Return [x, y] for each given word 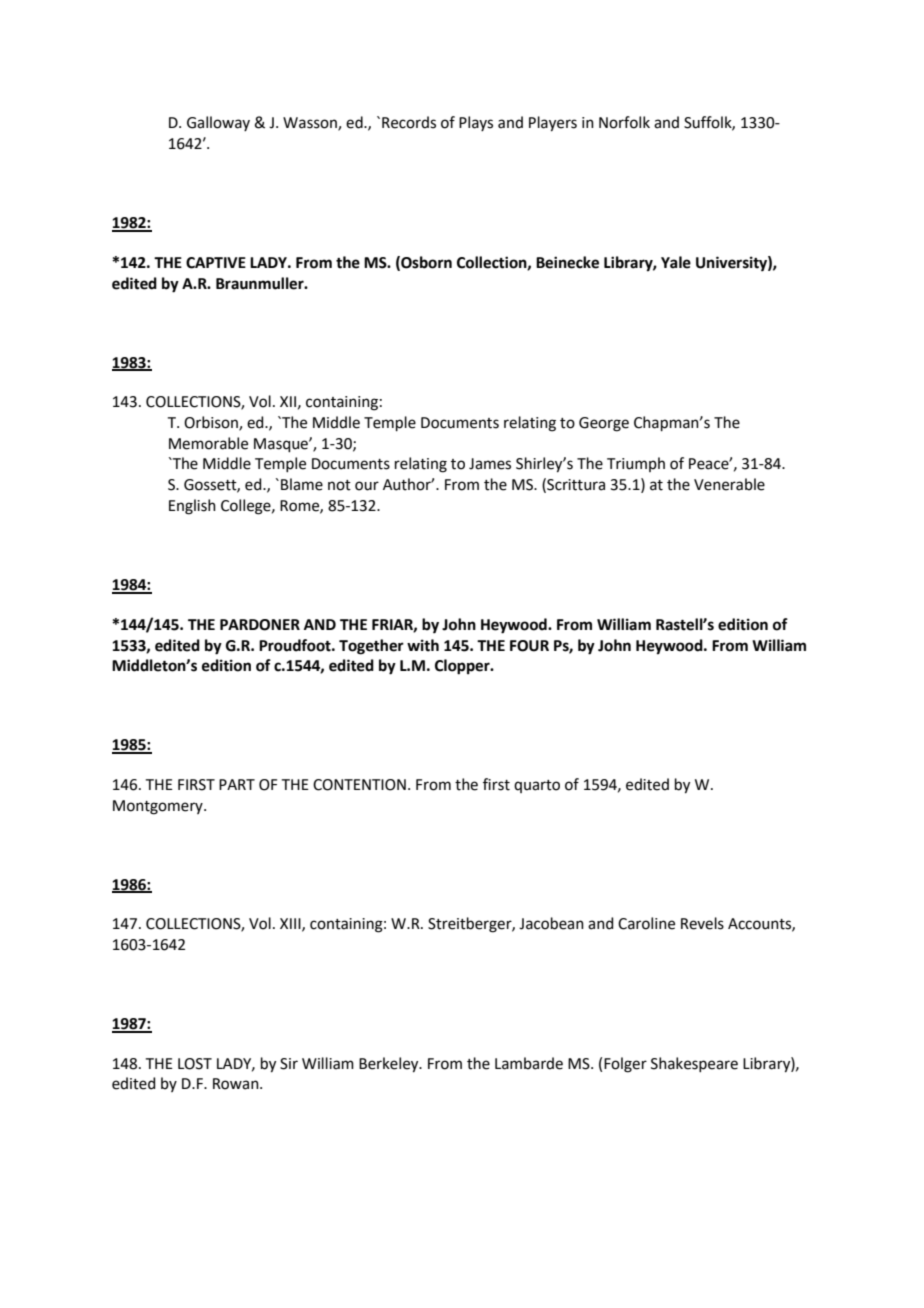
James [490, 464]
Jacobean [551, 923]
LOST [195, 1064]
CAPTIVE [216, 263]
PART [237, 784]
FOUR [529, 646]
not [339, 485]
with [423, 645]
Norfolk [624, 122]
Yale [676, 262]
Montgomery [159, 807]
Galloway [218, 123]
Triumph [636, 464]
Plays [476, 123]
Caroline [646, 923]
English [192, 507]
